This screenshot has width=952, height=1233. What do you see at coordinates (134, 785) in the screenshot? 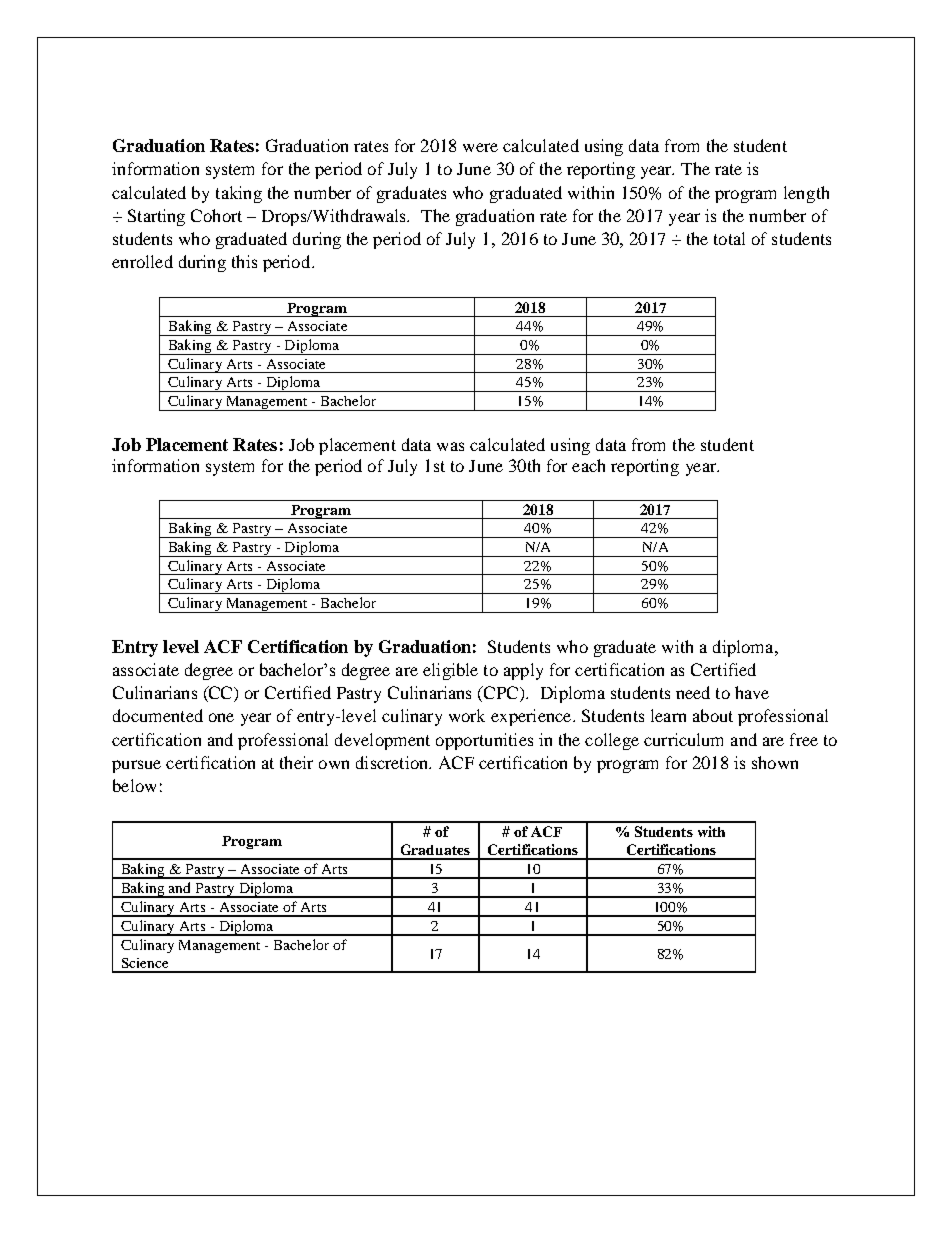
I see `below` at bounding box center [134, 785].
